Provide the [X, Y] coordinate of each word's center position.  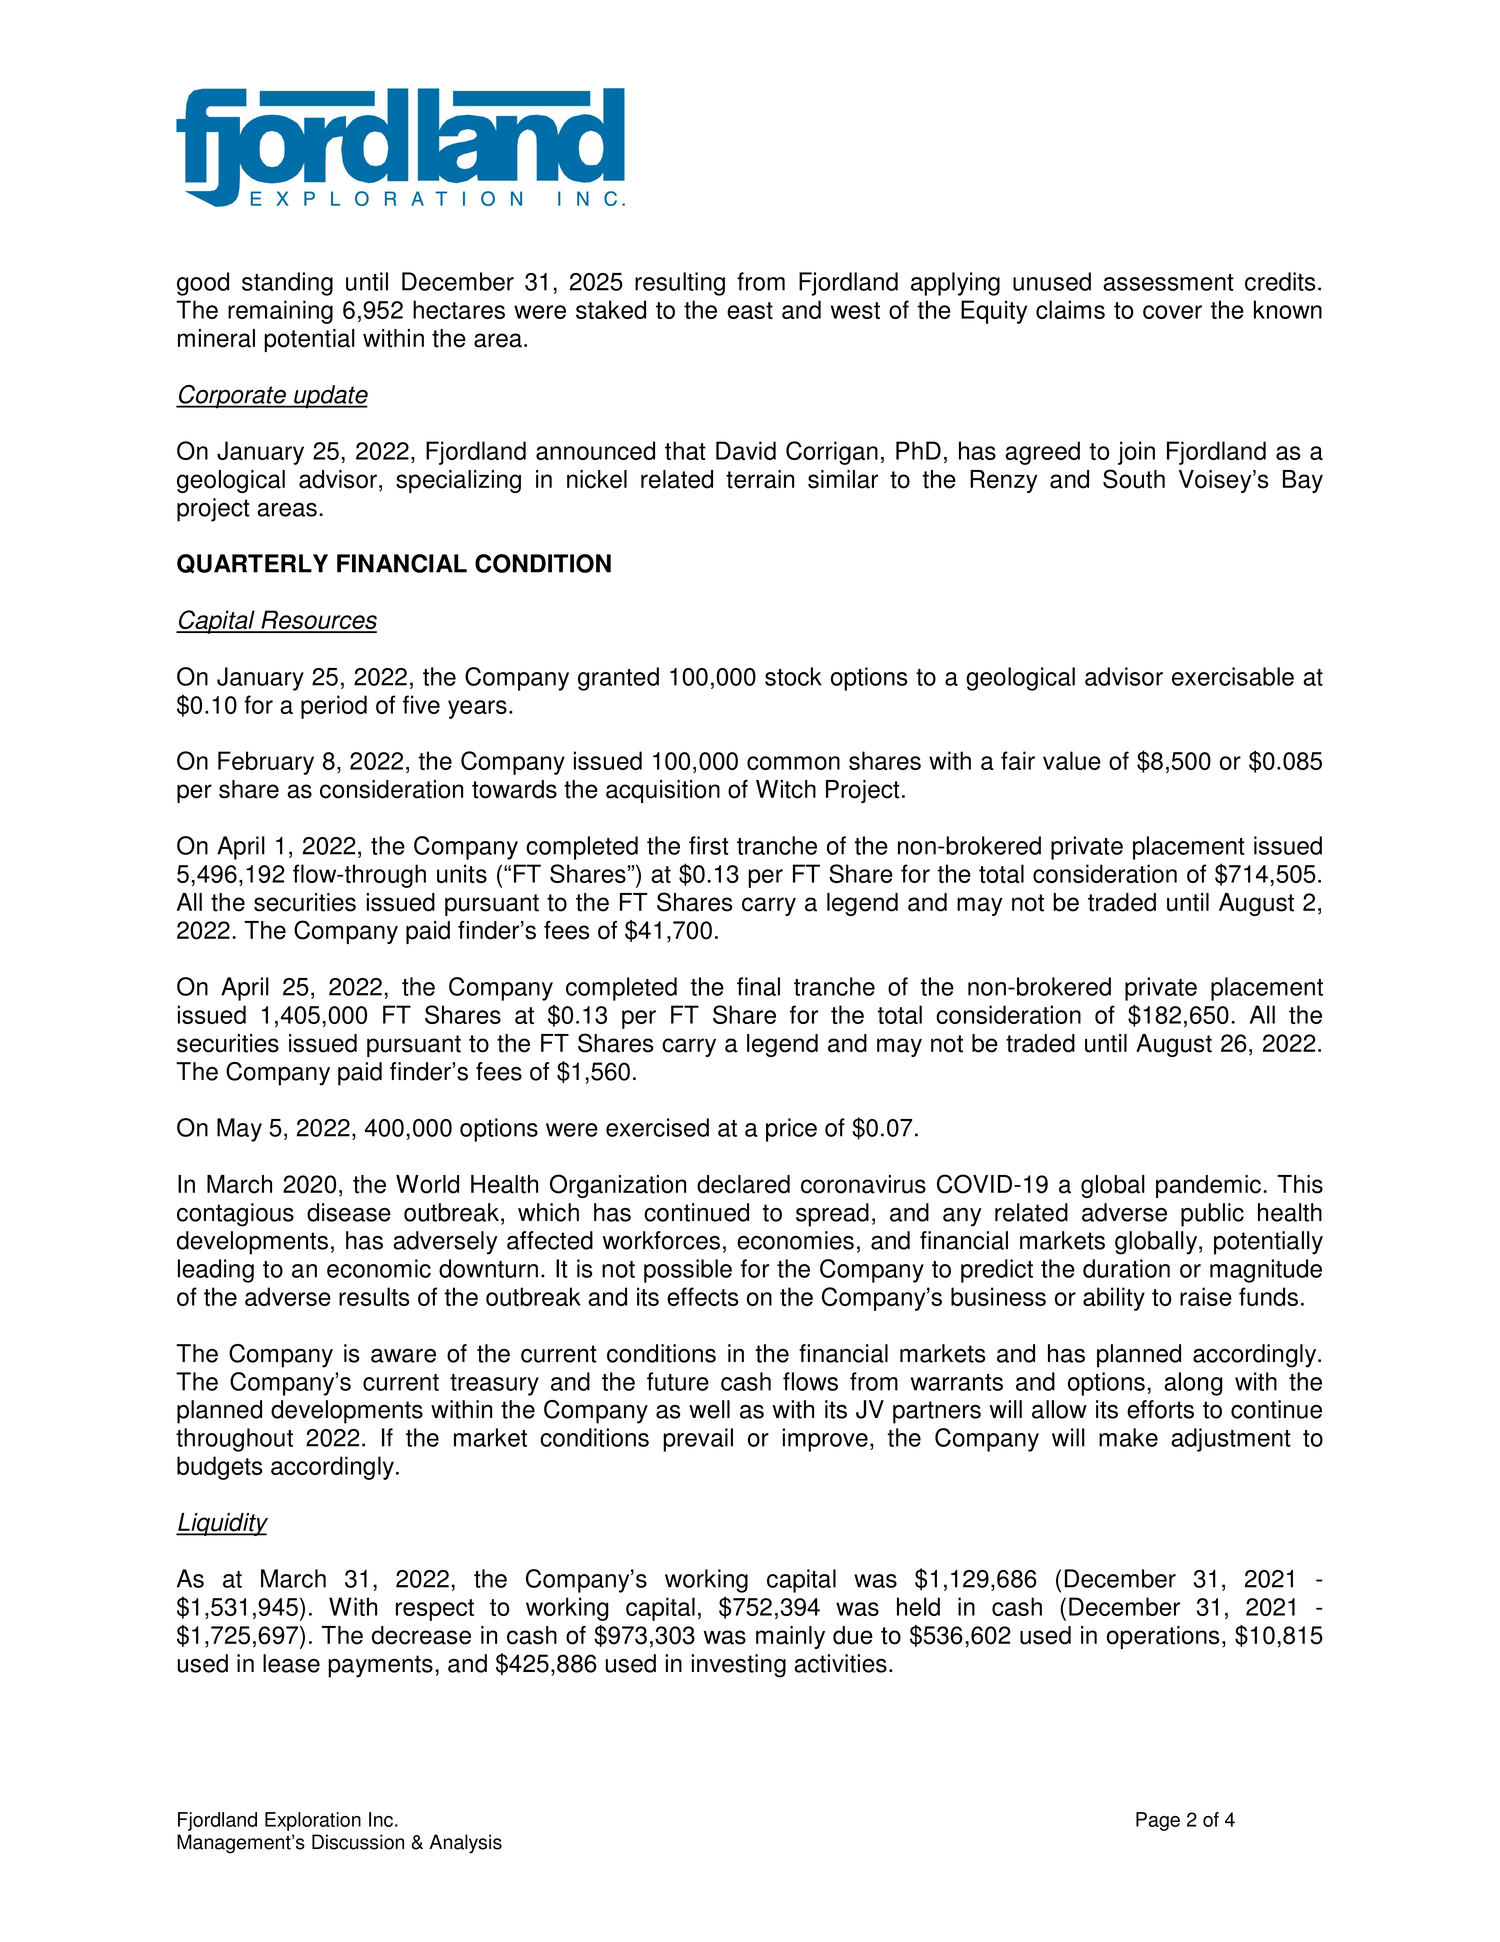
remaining [280, 312]
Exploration [313, 1821]
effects [702, 1296]
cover [1172, 312]
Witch [786, 789]
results [374, 1296]
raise [1206, 1296]
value [1072, 760]
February [266, 763]
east [750, 310]
